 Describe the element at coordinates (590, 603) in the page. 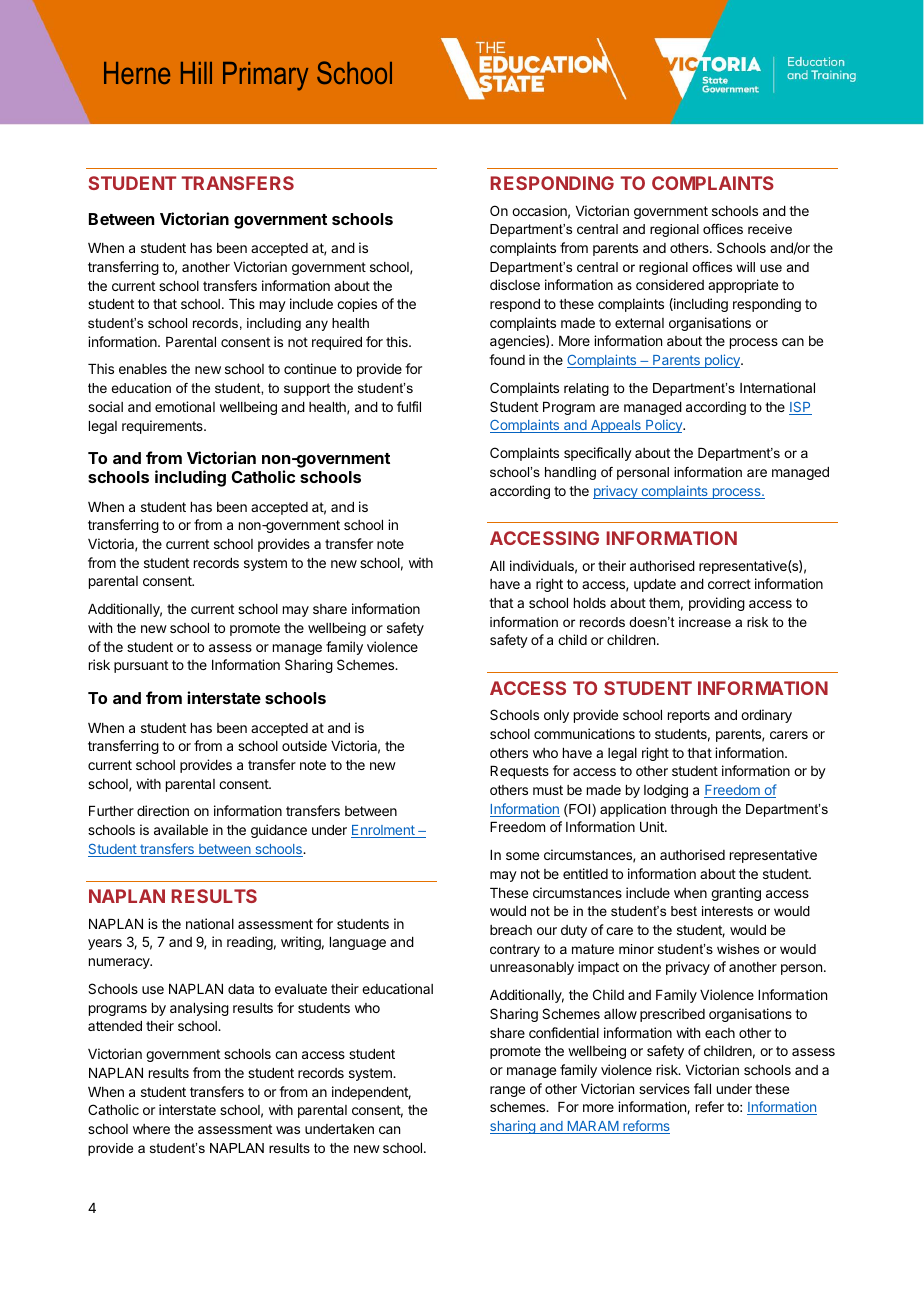

I see `holds` at that location.
